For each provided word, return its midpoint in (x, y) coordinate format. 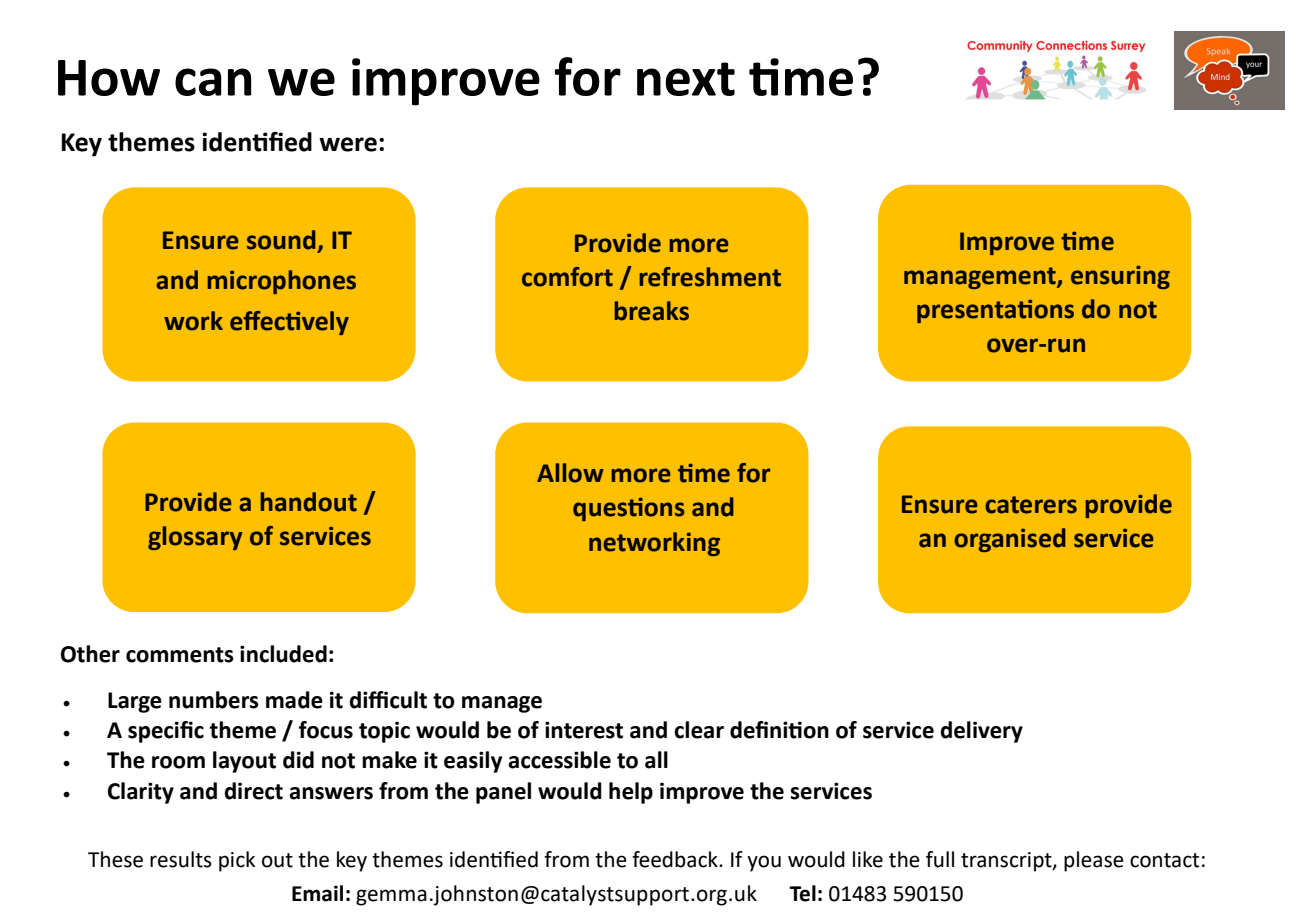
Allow (570, 473)
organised (1010, 540)
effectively (289, 323)
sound (281, 240)
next (686, 79)
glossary (195, 538)
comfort (567, 277)
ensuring (1120, 277)
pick (237, 861)
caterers (1031, 505)
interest (584, 730)
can (213, 82)
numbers (214, 700)
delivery (981, 732)
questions (629, 509)
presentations (995, 311)
